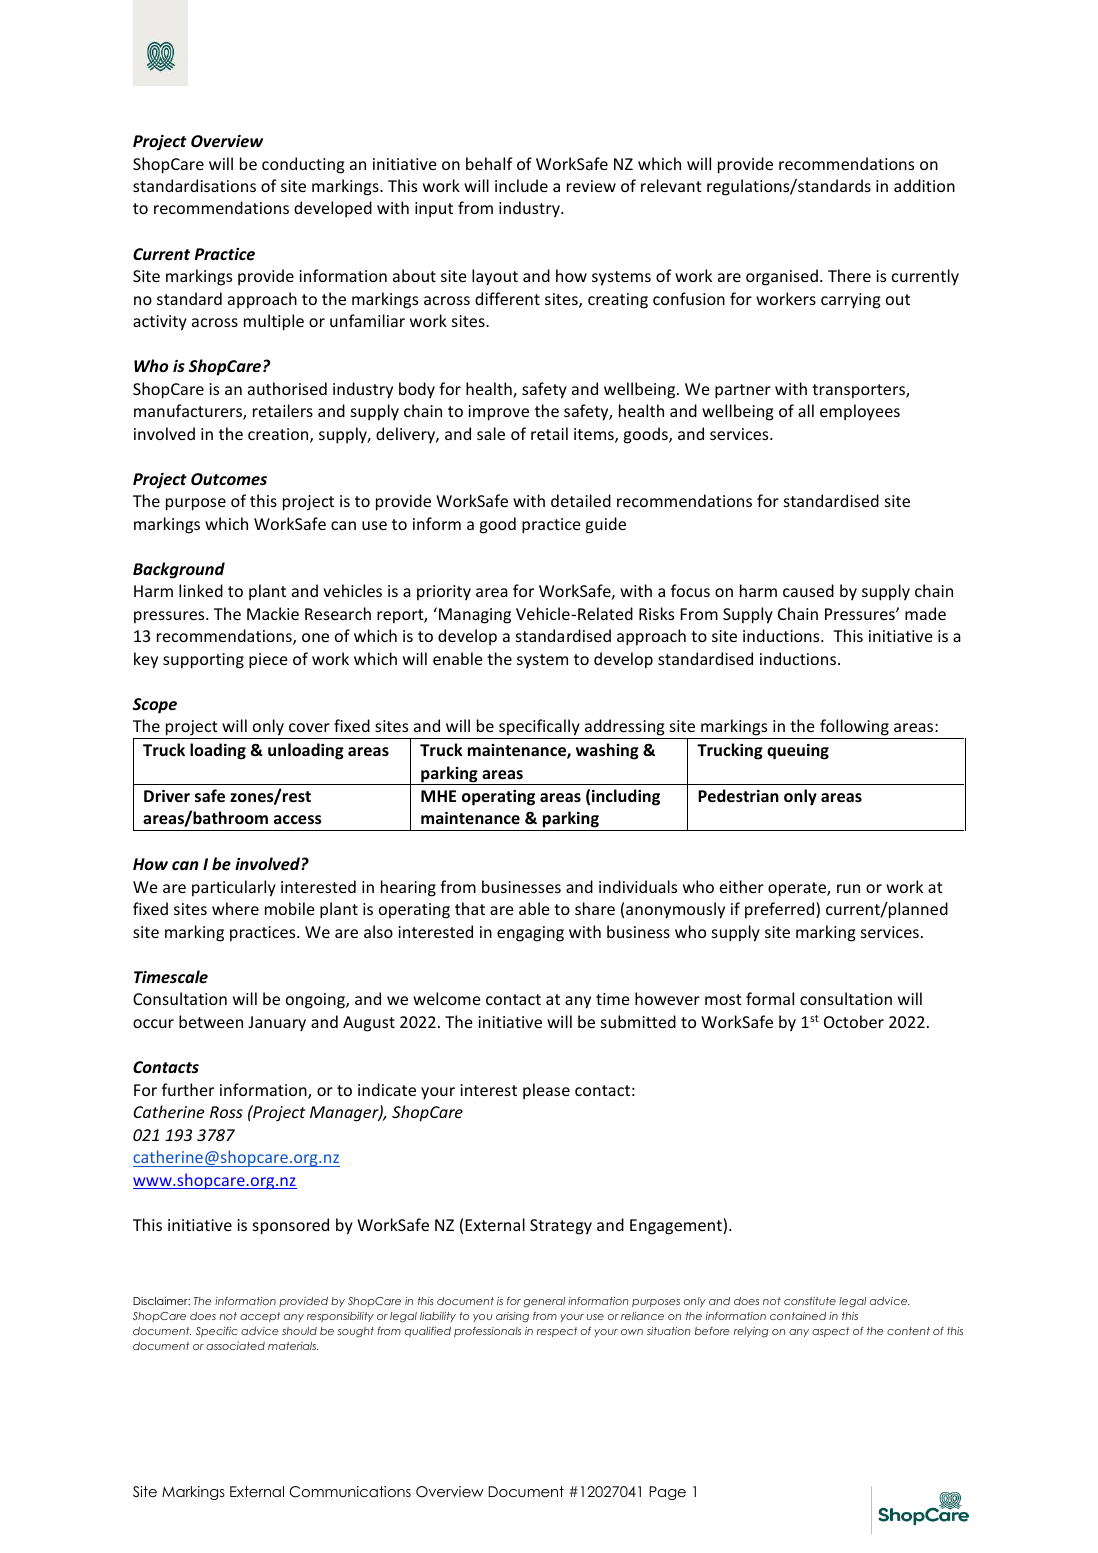  I want to click on including, so click(626, 797).
